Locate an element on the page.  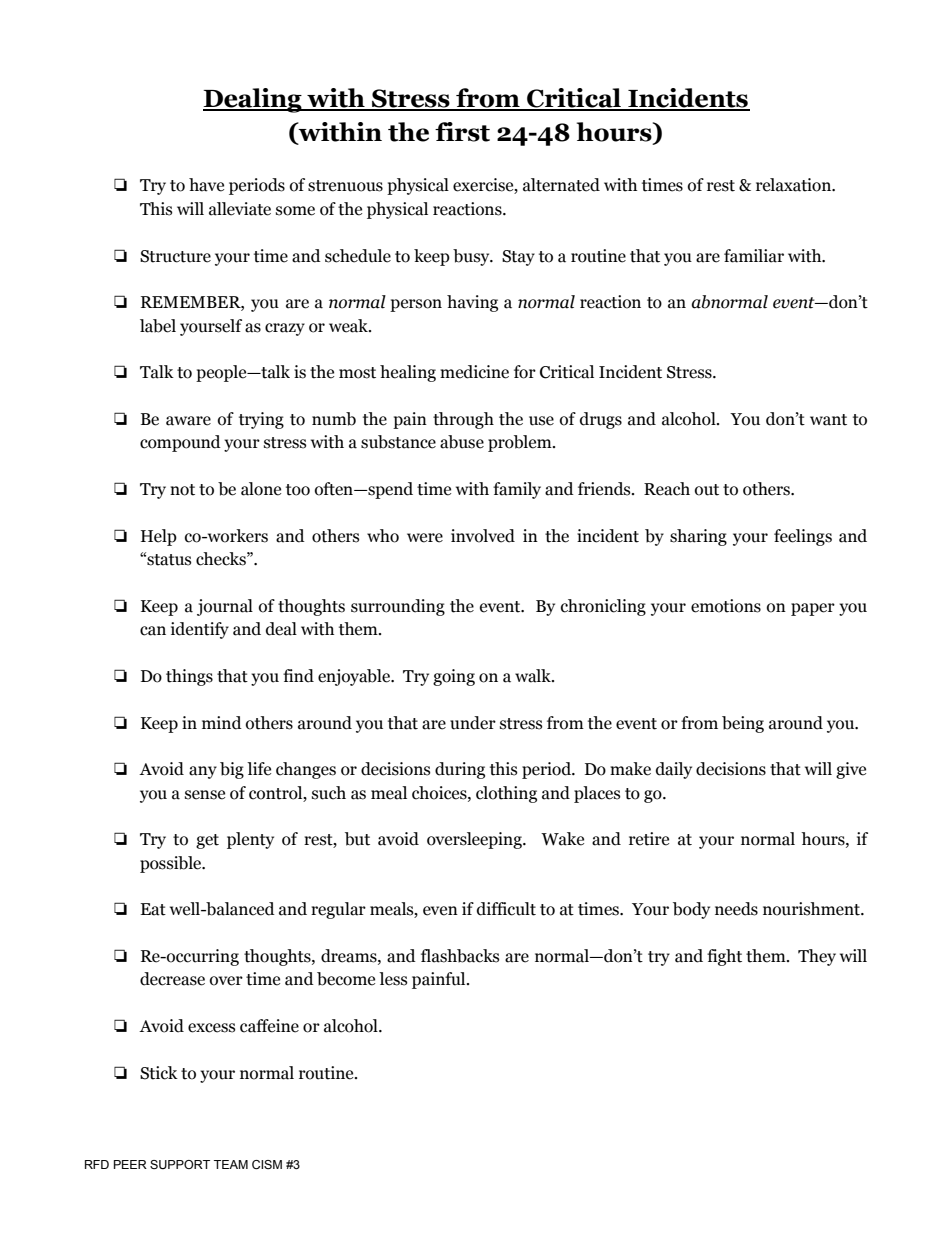
emotions is located at coordinates (726, 606).
